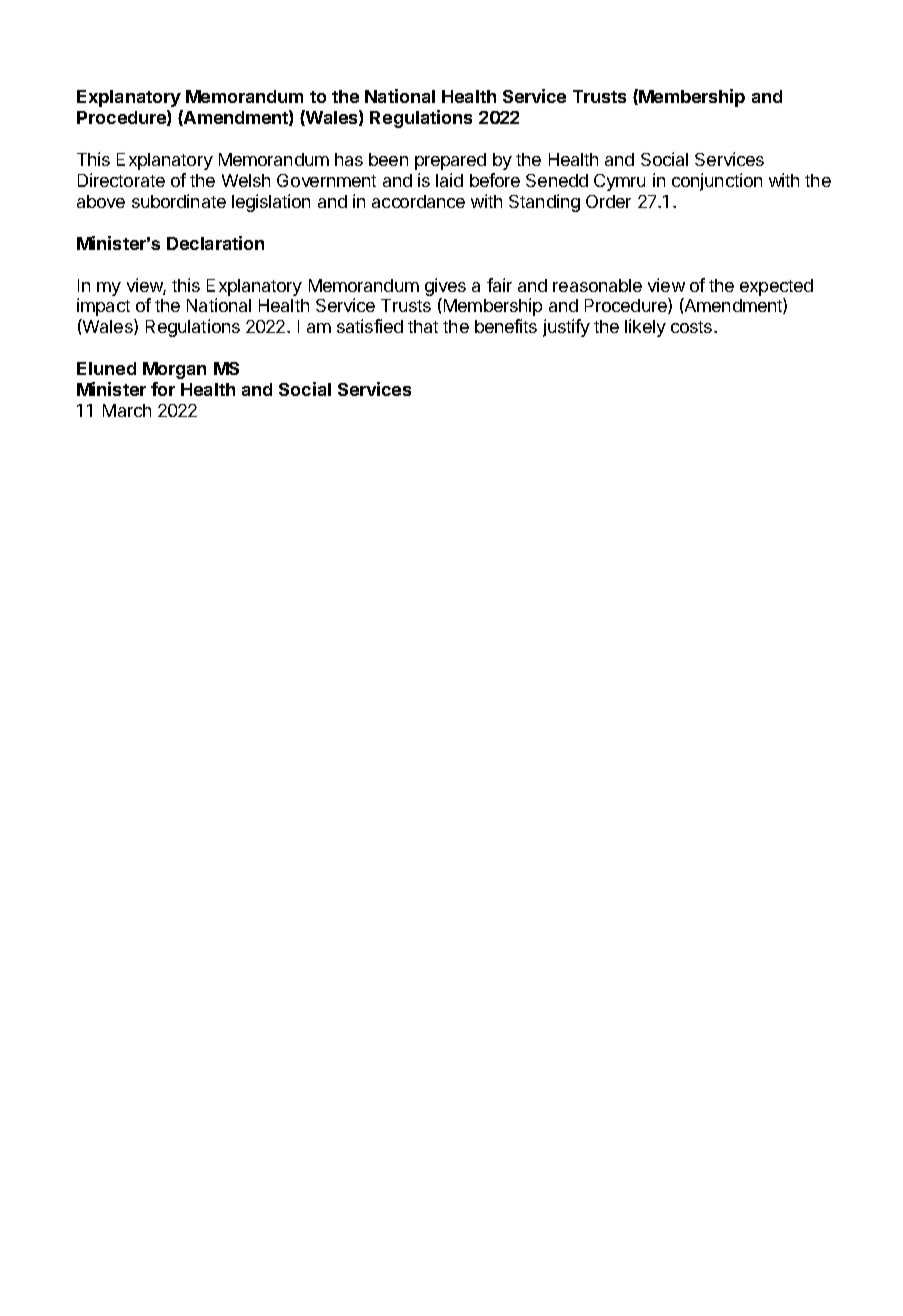 This screenshot has height=1316, width=903. What do you see at coordinates (506, 326) in the screenshot?
I see `benefits` at bounding box center [506, 326].
